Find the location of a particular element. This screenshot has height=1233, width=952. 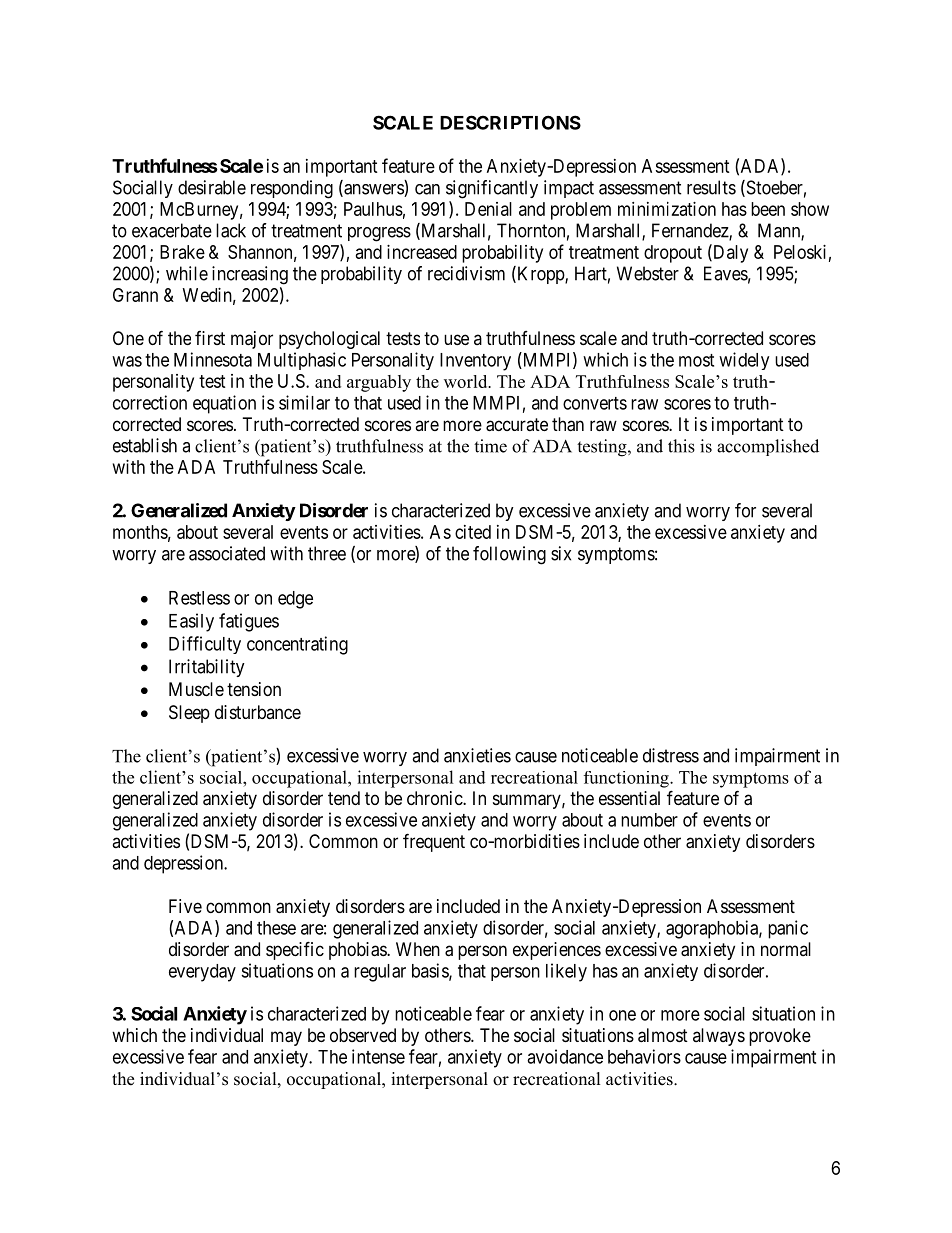

for is located at coordinates (745, 510).
